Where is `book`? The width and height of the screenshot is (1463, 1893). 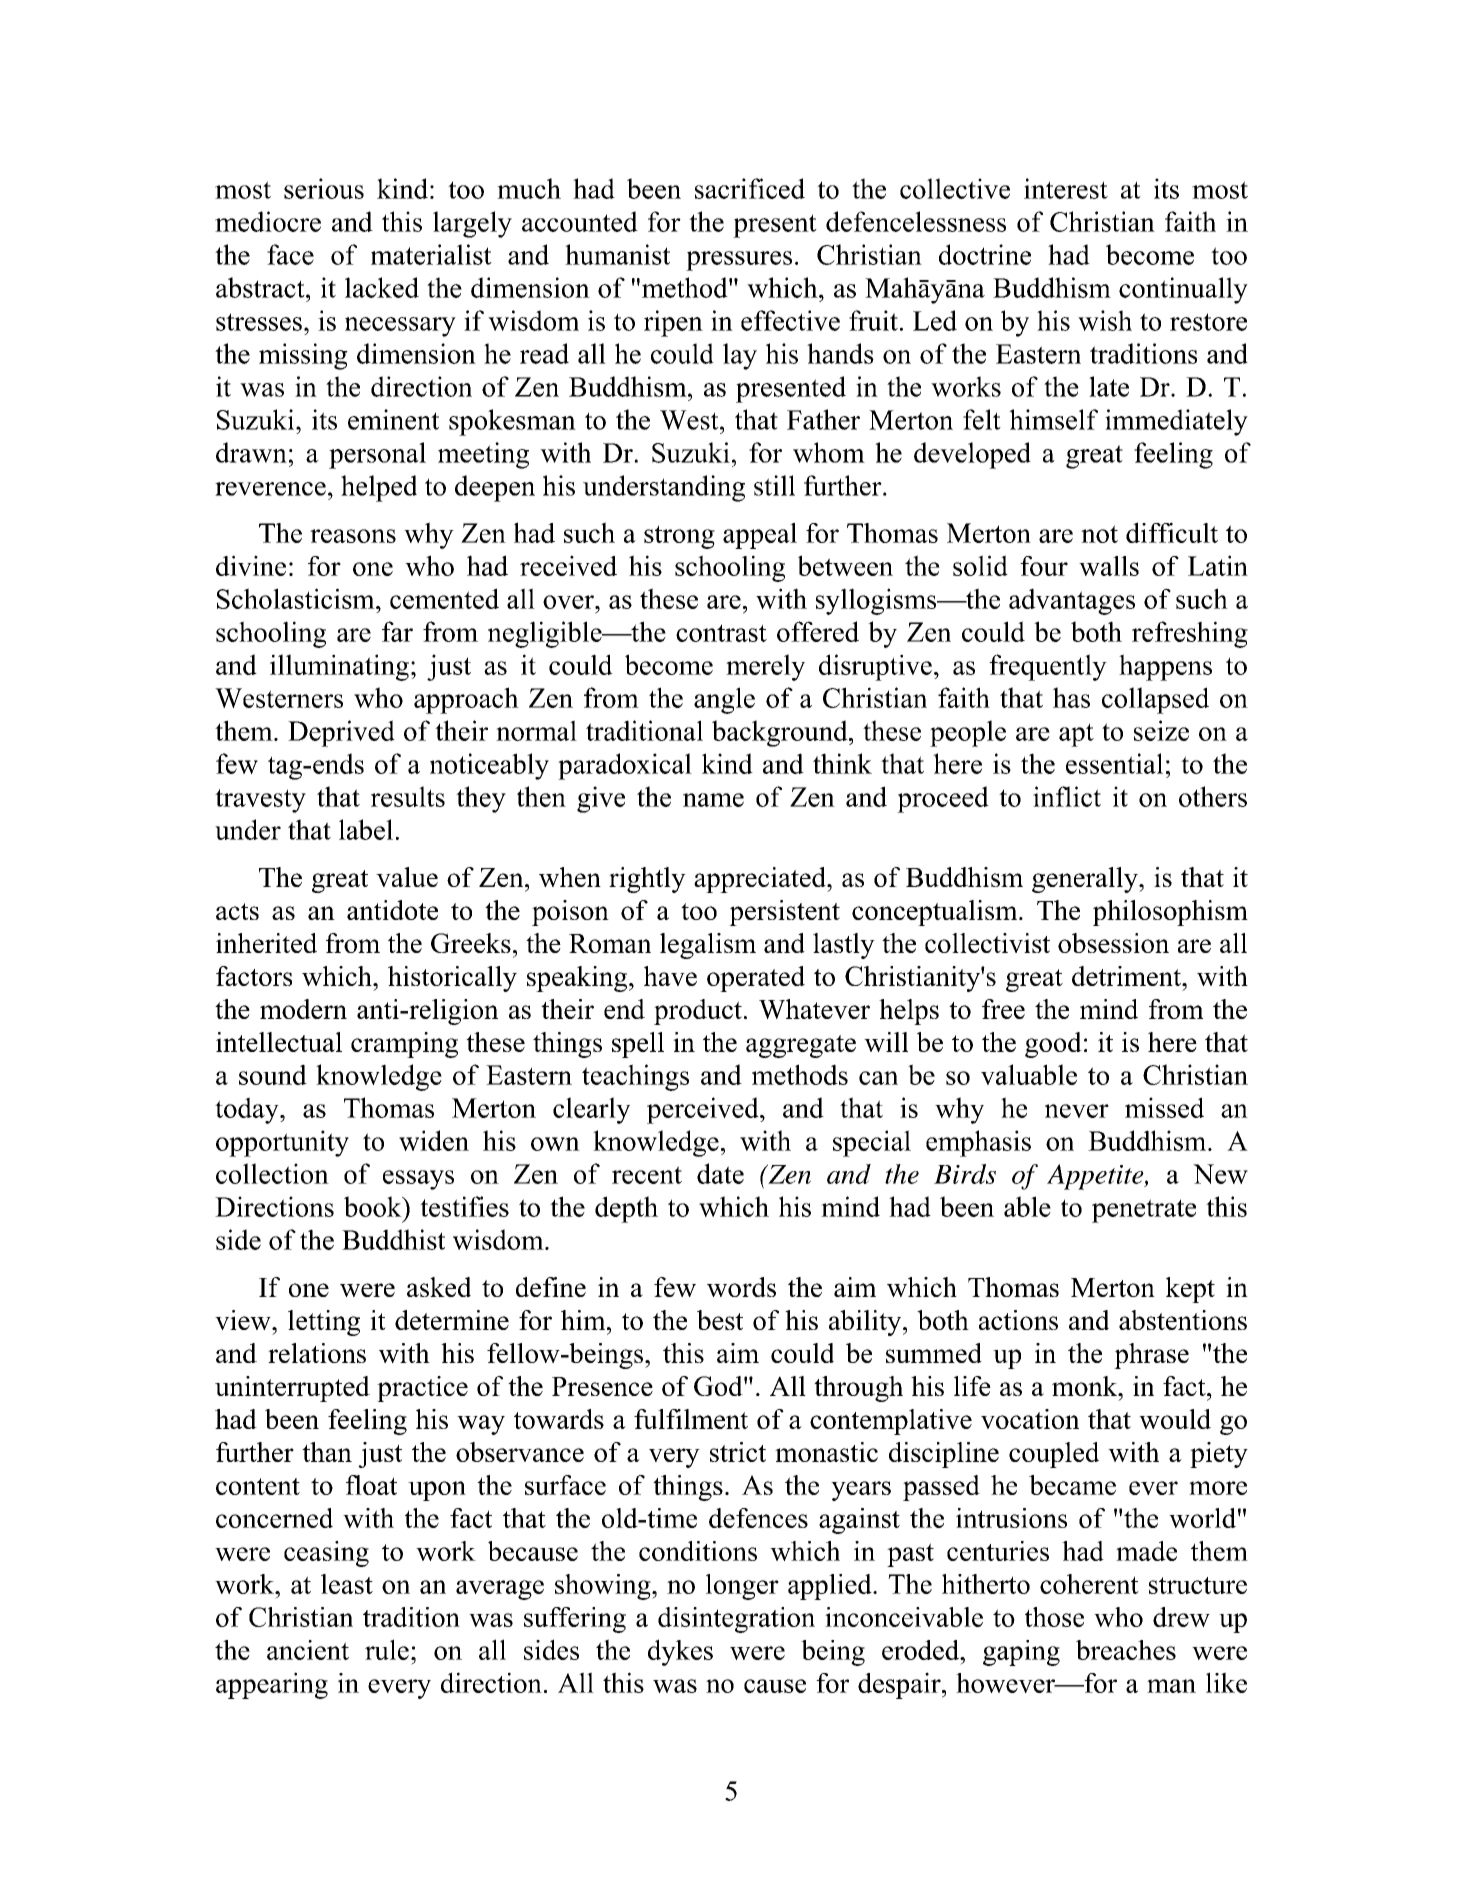
book is located at coordinates (374, 1206).
